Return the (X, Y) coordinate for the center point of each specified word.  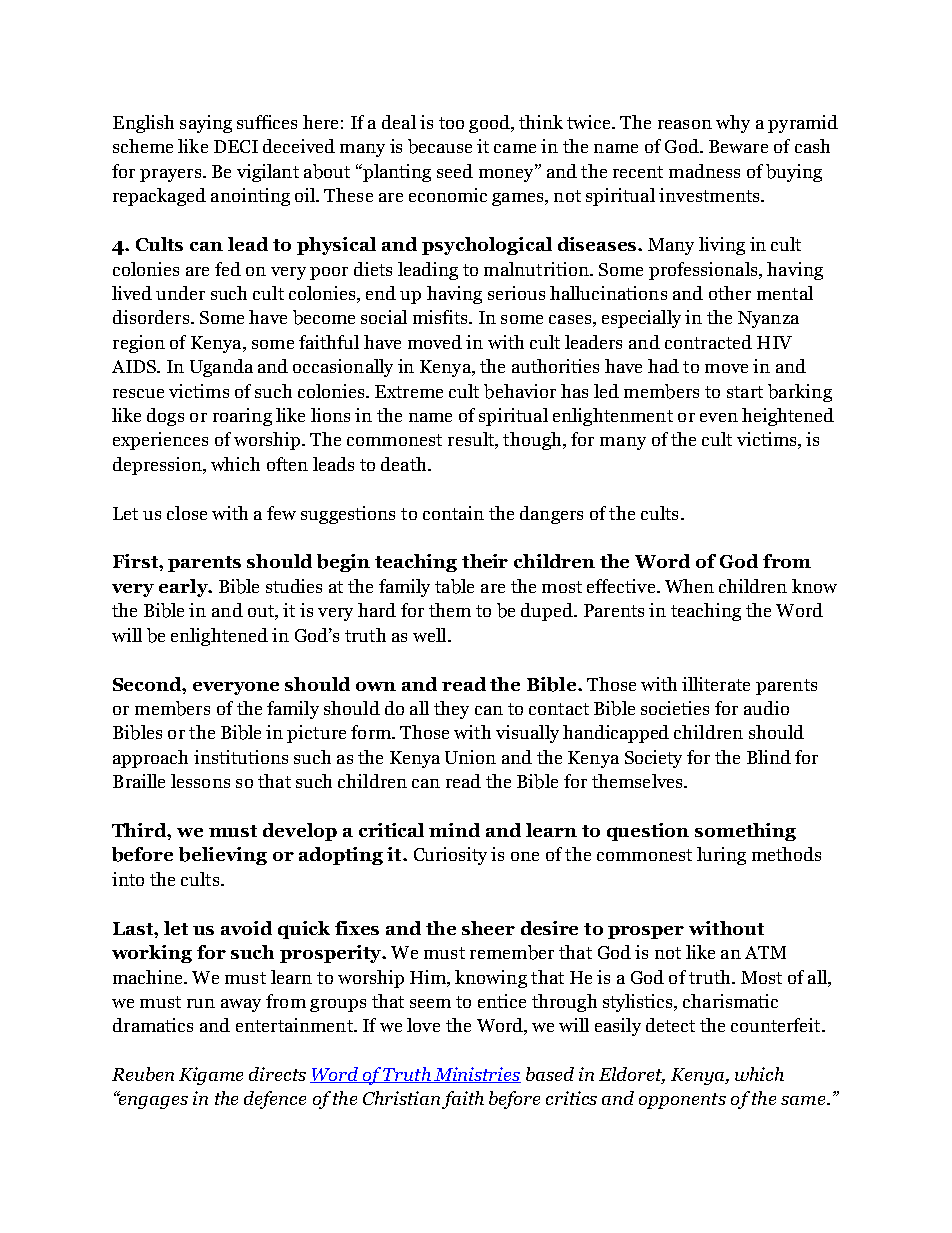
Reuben (143, 1074)
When (689, 586)
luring (721, 856)
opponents (682, 1101)
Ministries (476, 1075)
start (745, 392)
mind (454, 830)
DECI (236, 146)
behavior (520, 391)
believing (223, 856)
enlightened (219, 637)
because (440, 146)
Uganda (221, 368)
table (454, 586)
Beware (738, 146)
